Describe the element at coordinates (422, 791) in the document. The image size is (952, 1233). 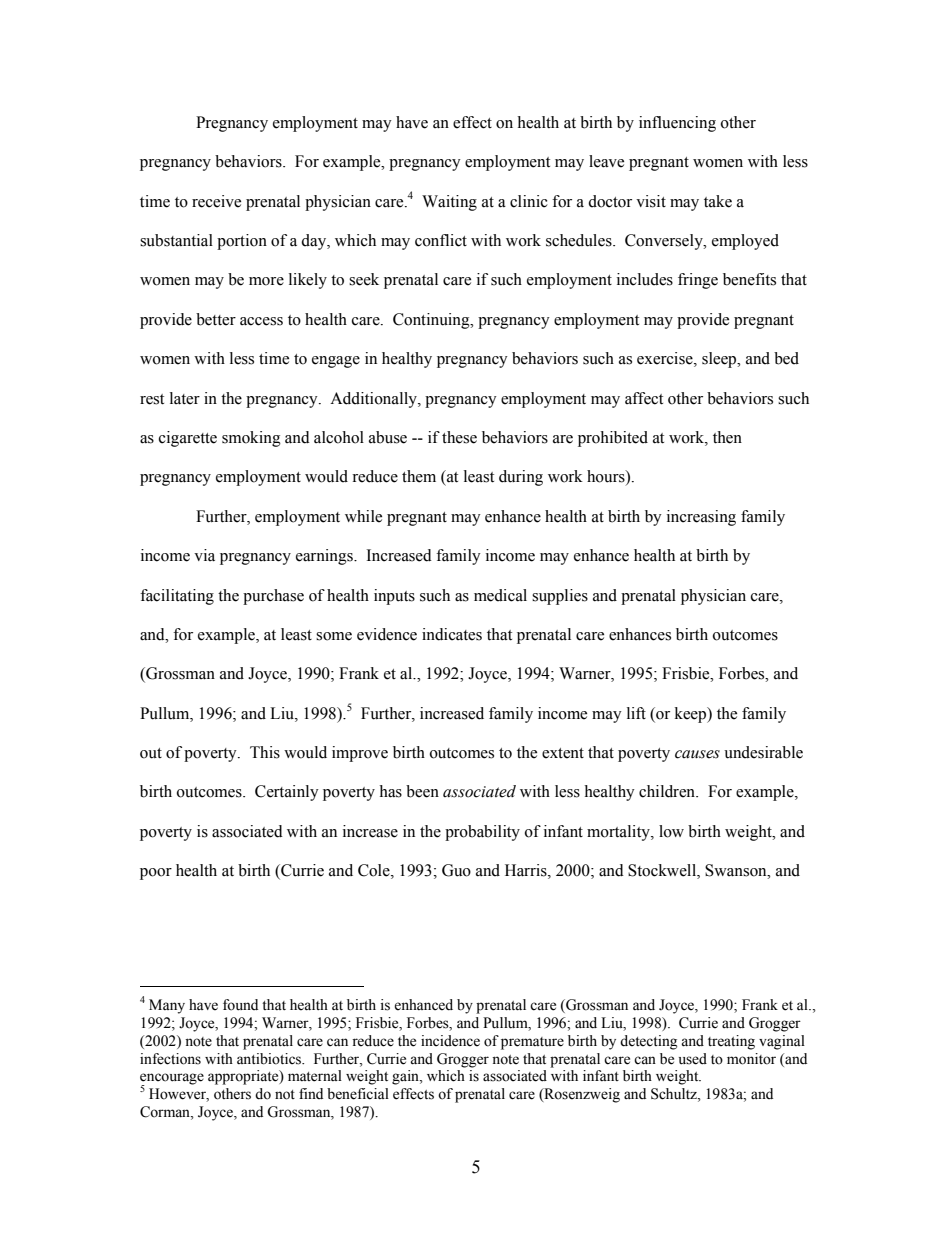
I see `been` at that location.
